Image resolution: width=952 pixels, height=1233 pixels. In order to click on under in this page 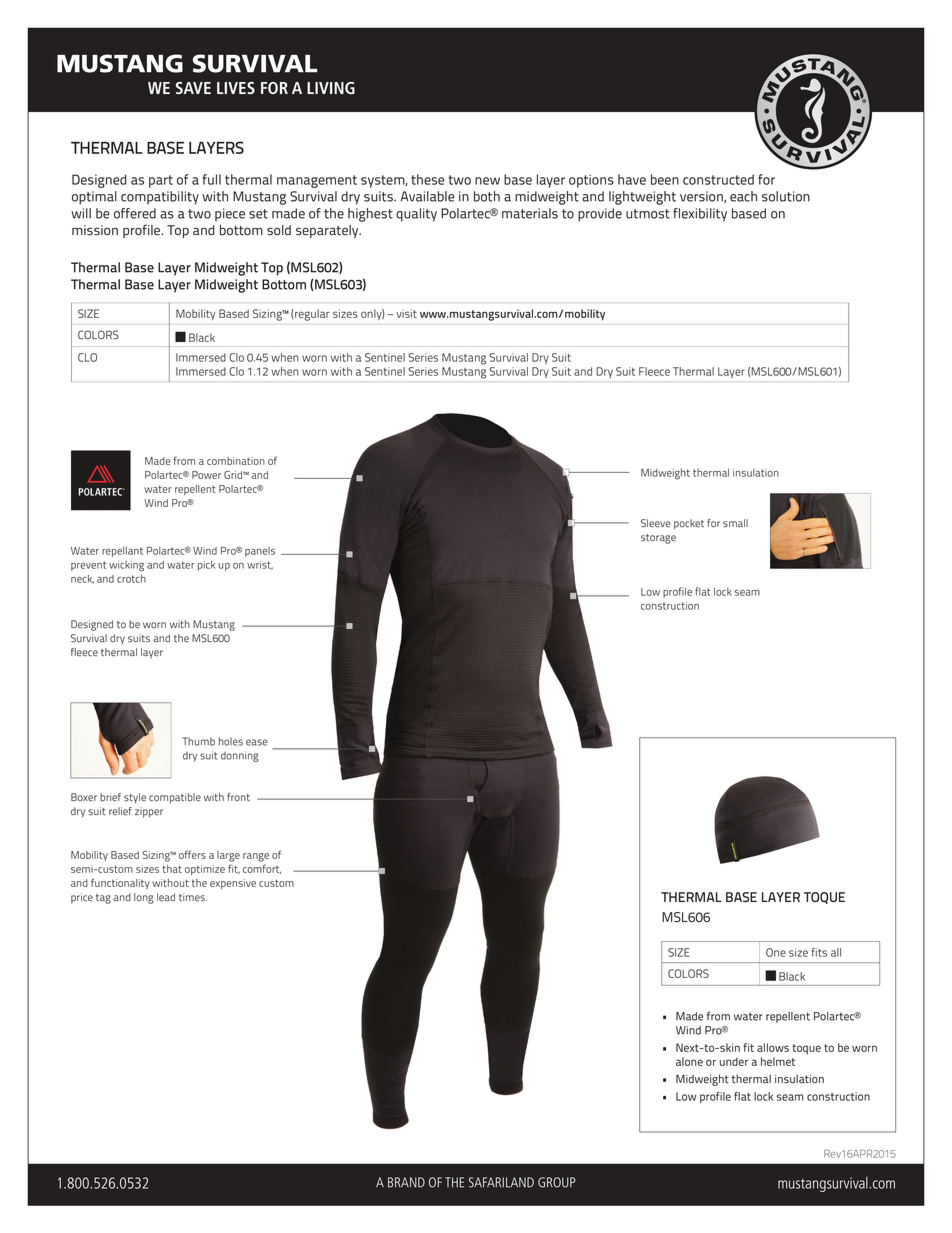, I will do `click(734, 1061)`.
